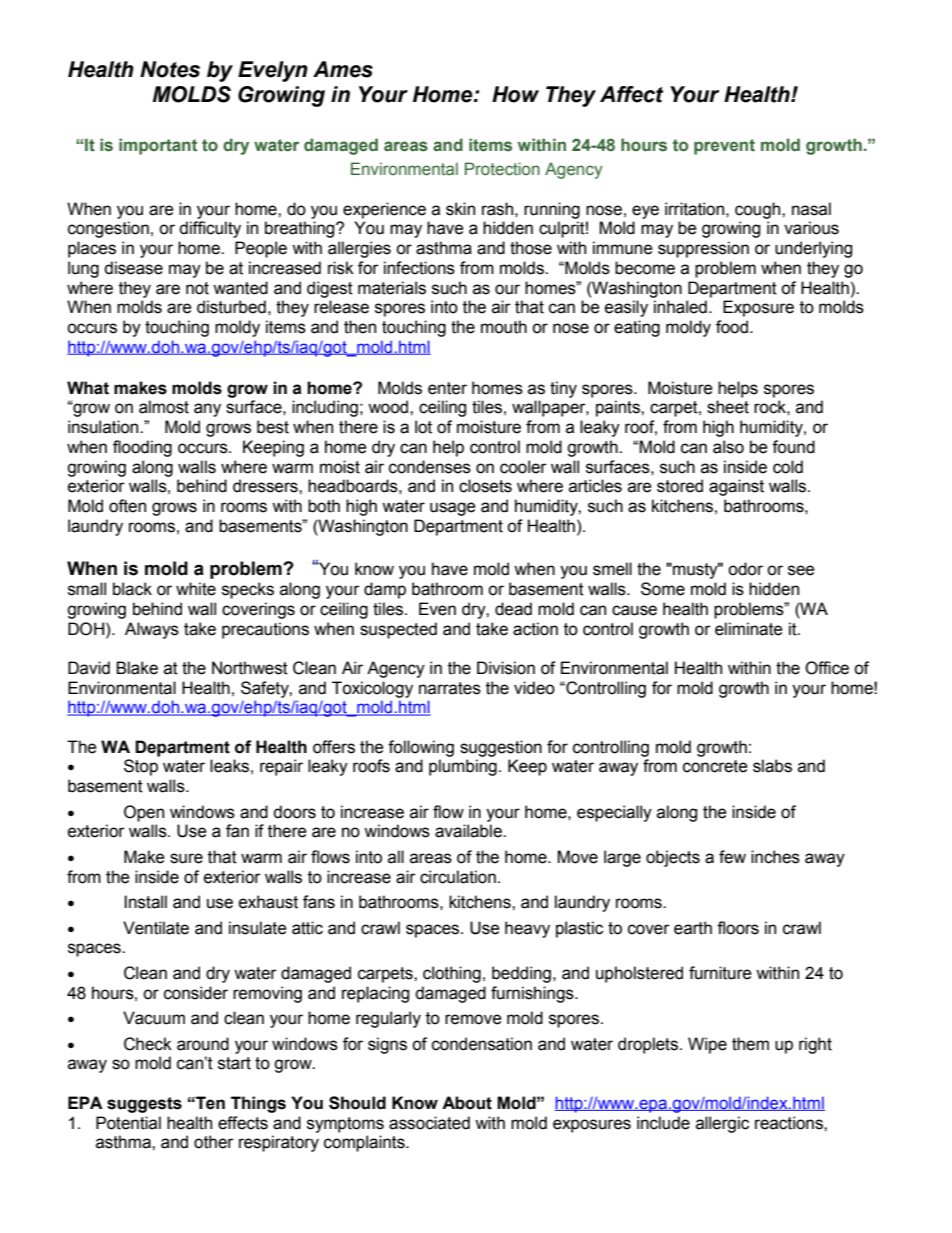  Describe the element at coordinates (515, 94) in the screenshot. I see `How` at that location.
